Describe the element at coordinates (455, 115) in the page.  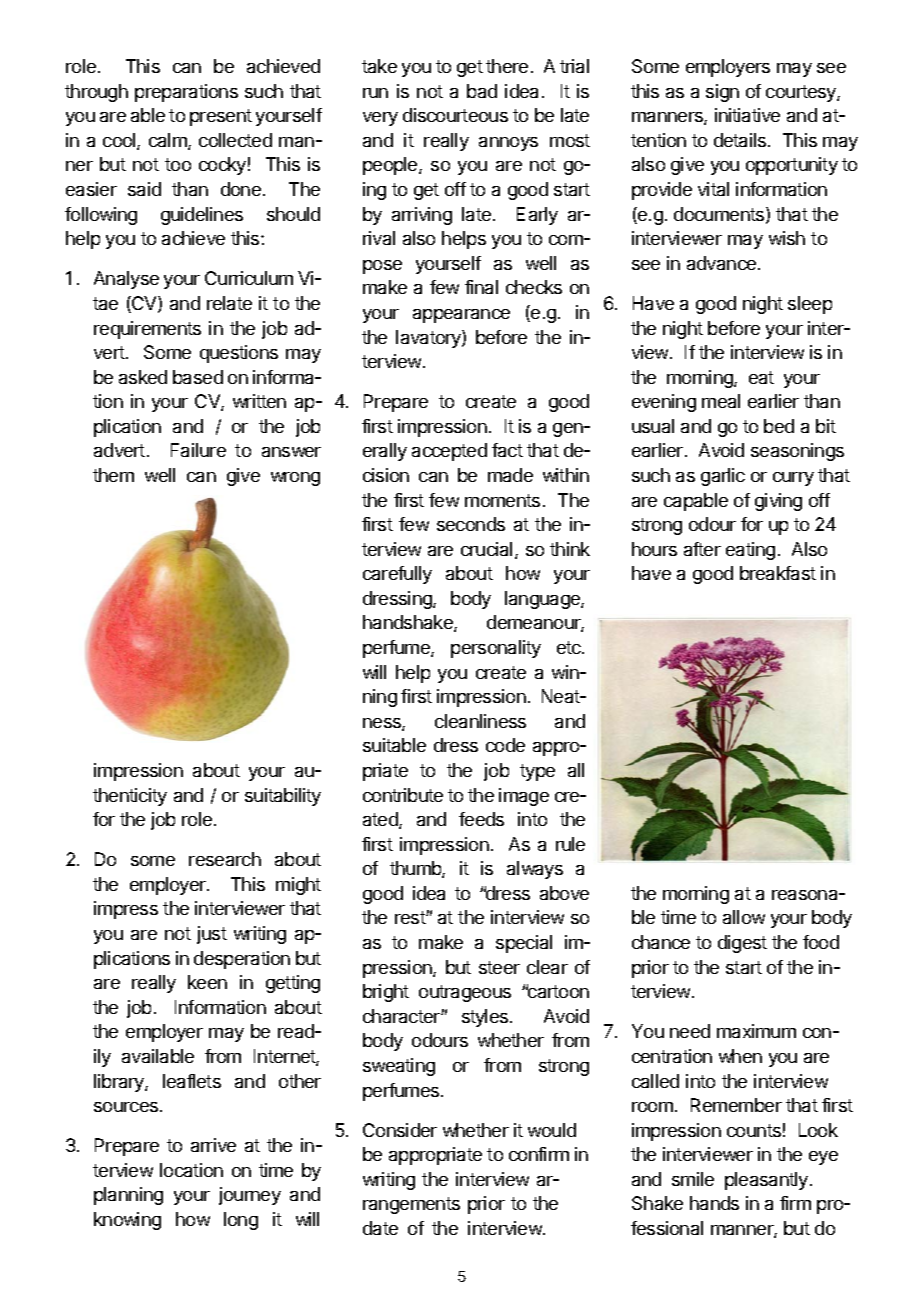
I see `discourteous` at that location.
